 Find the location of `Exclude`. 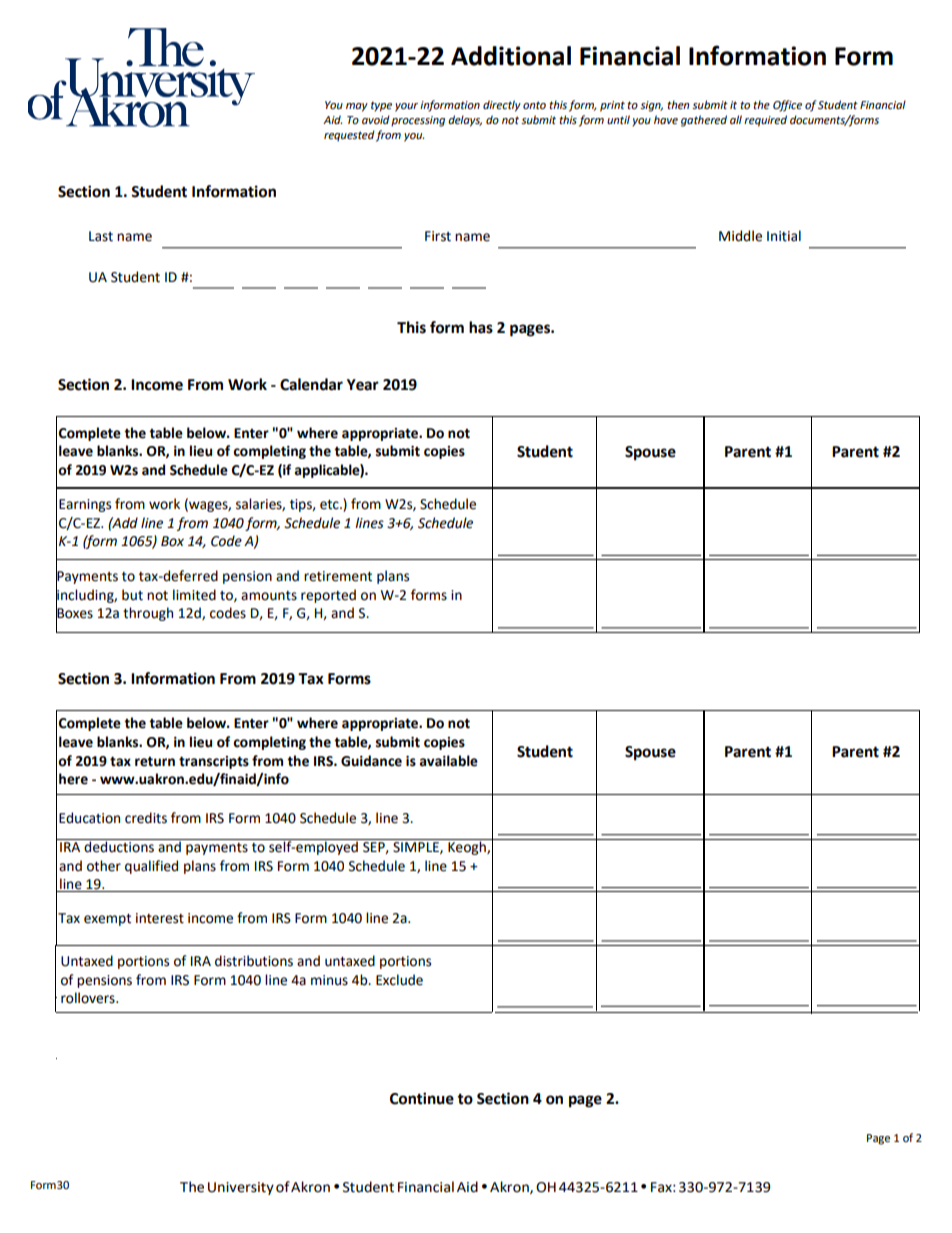

Exclude is located at coordinates (399, 980).
